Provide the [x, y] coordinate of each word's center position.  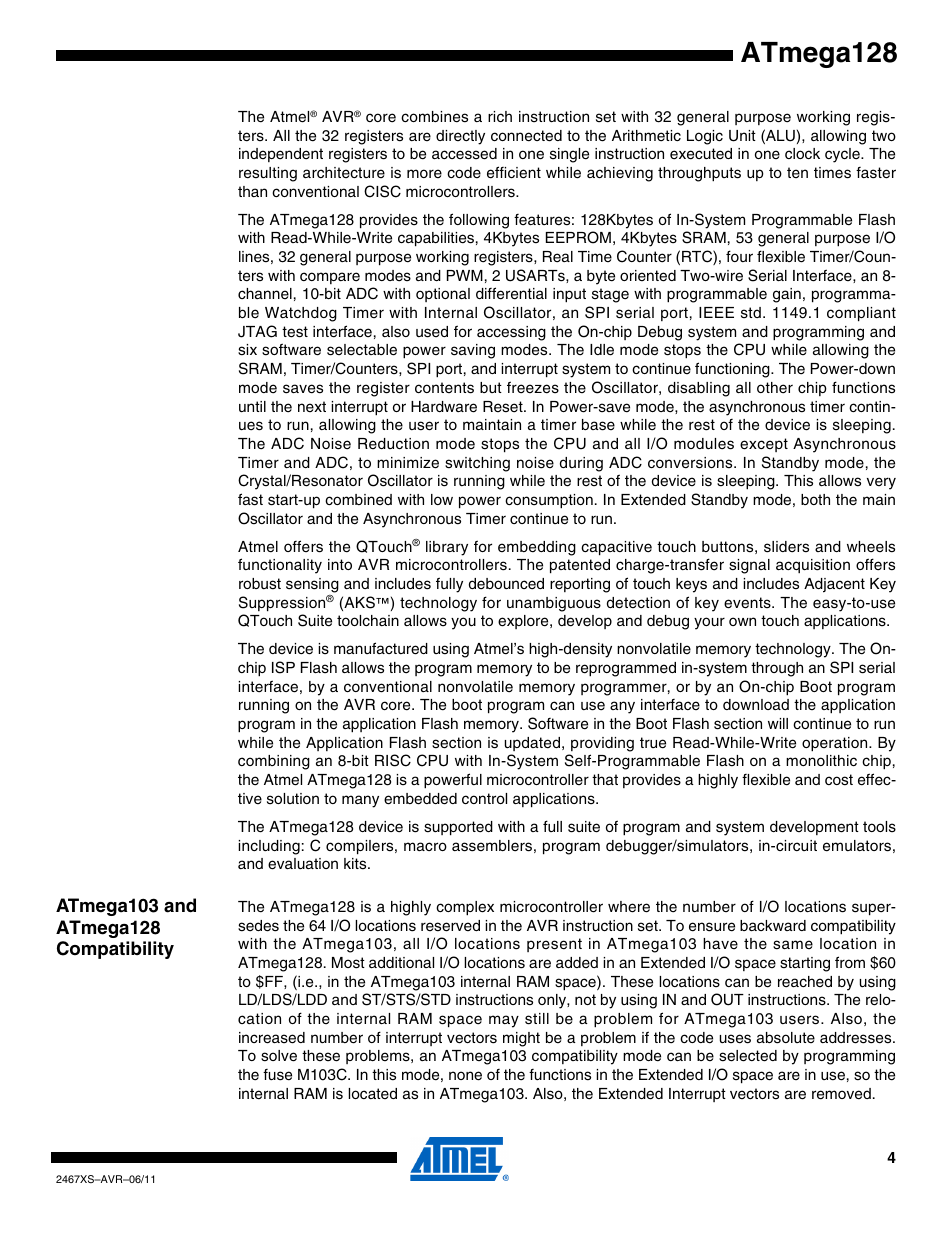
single [569, 155]
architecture [344, 172]
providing [602, 744]
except [764, 445]
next [312, 406]
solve [279, 1056]
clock [802, 153]
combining [274, 762]
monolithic [821, 760]
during [581, 464]
